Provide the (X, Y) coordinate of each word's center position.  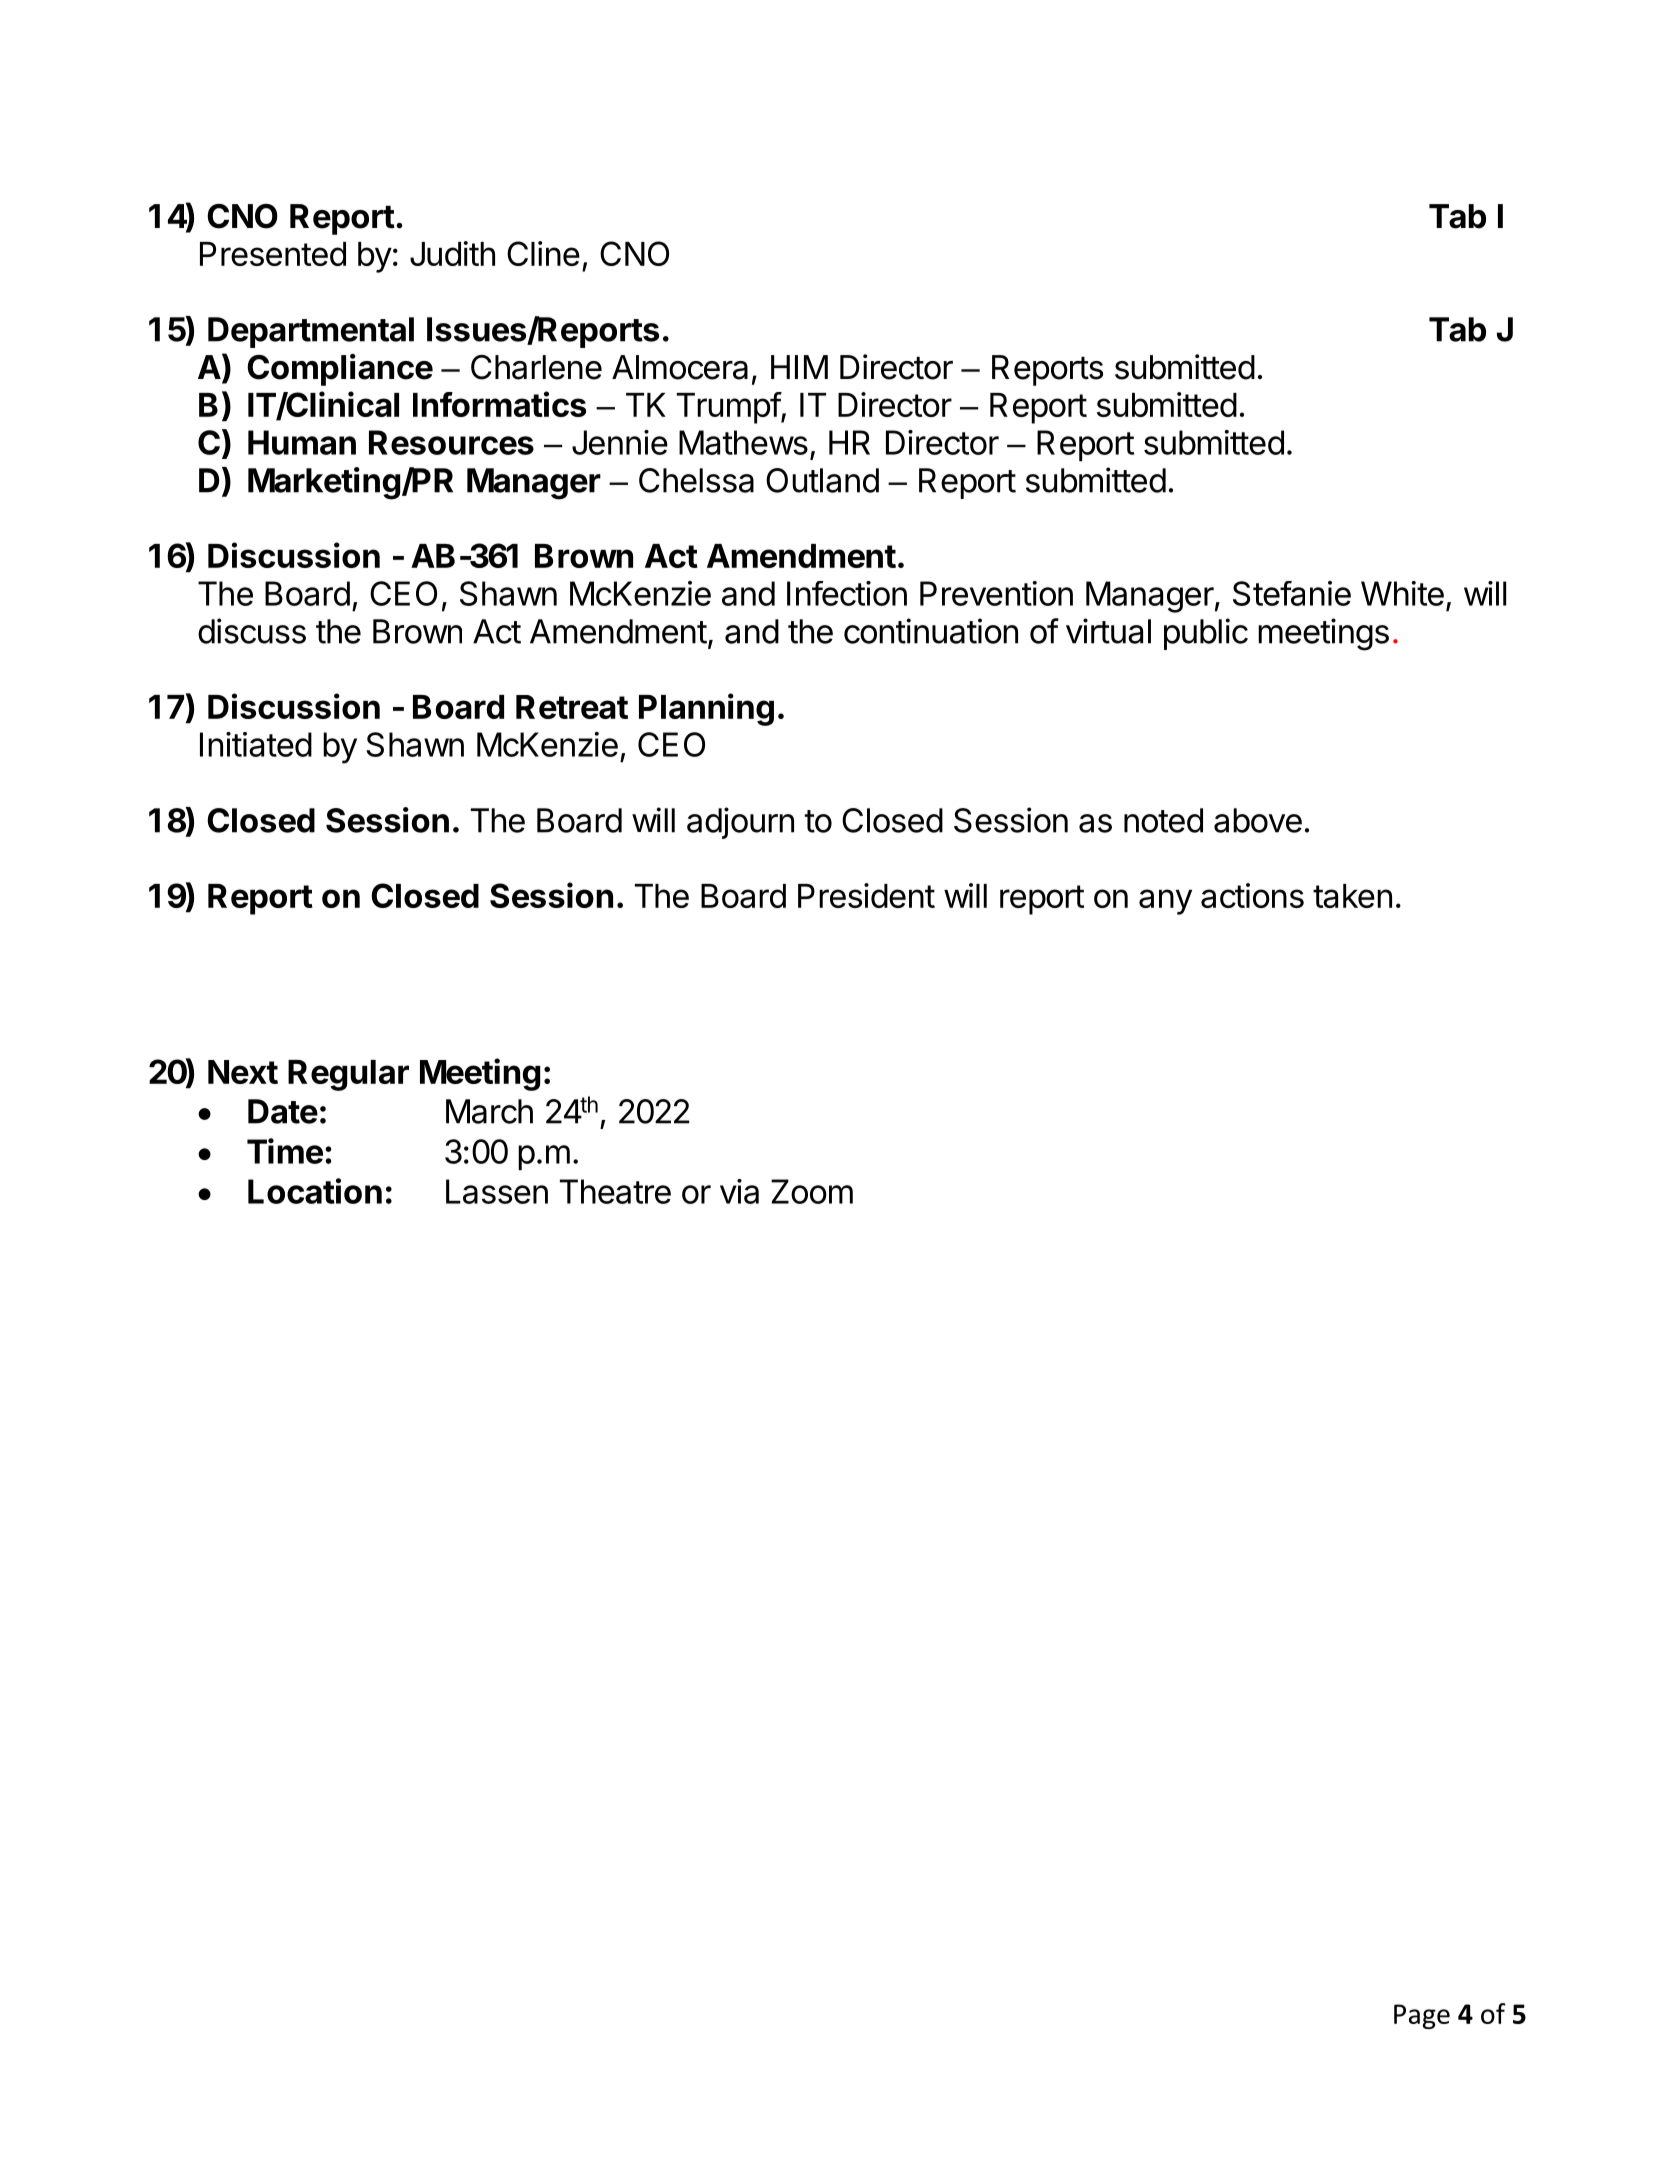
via (739, 1191)
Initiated (256, 744)
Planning (706, 709)
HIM (799, 367)
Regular (348, 1075)
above (1258, 820)
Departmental (311, 332)
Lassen (497, 1191)
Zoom (812, 1191)
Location (315, 1191)
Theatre (615, 1191)
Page (1422, 2016)
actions (1252, 895)
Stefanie (1292, 593)
